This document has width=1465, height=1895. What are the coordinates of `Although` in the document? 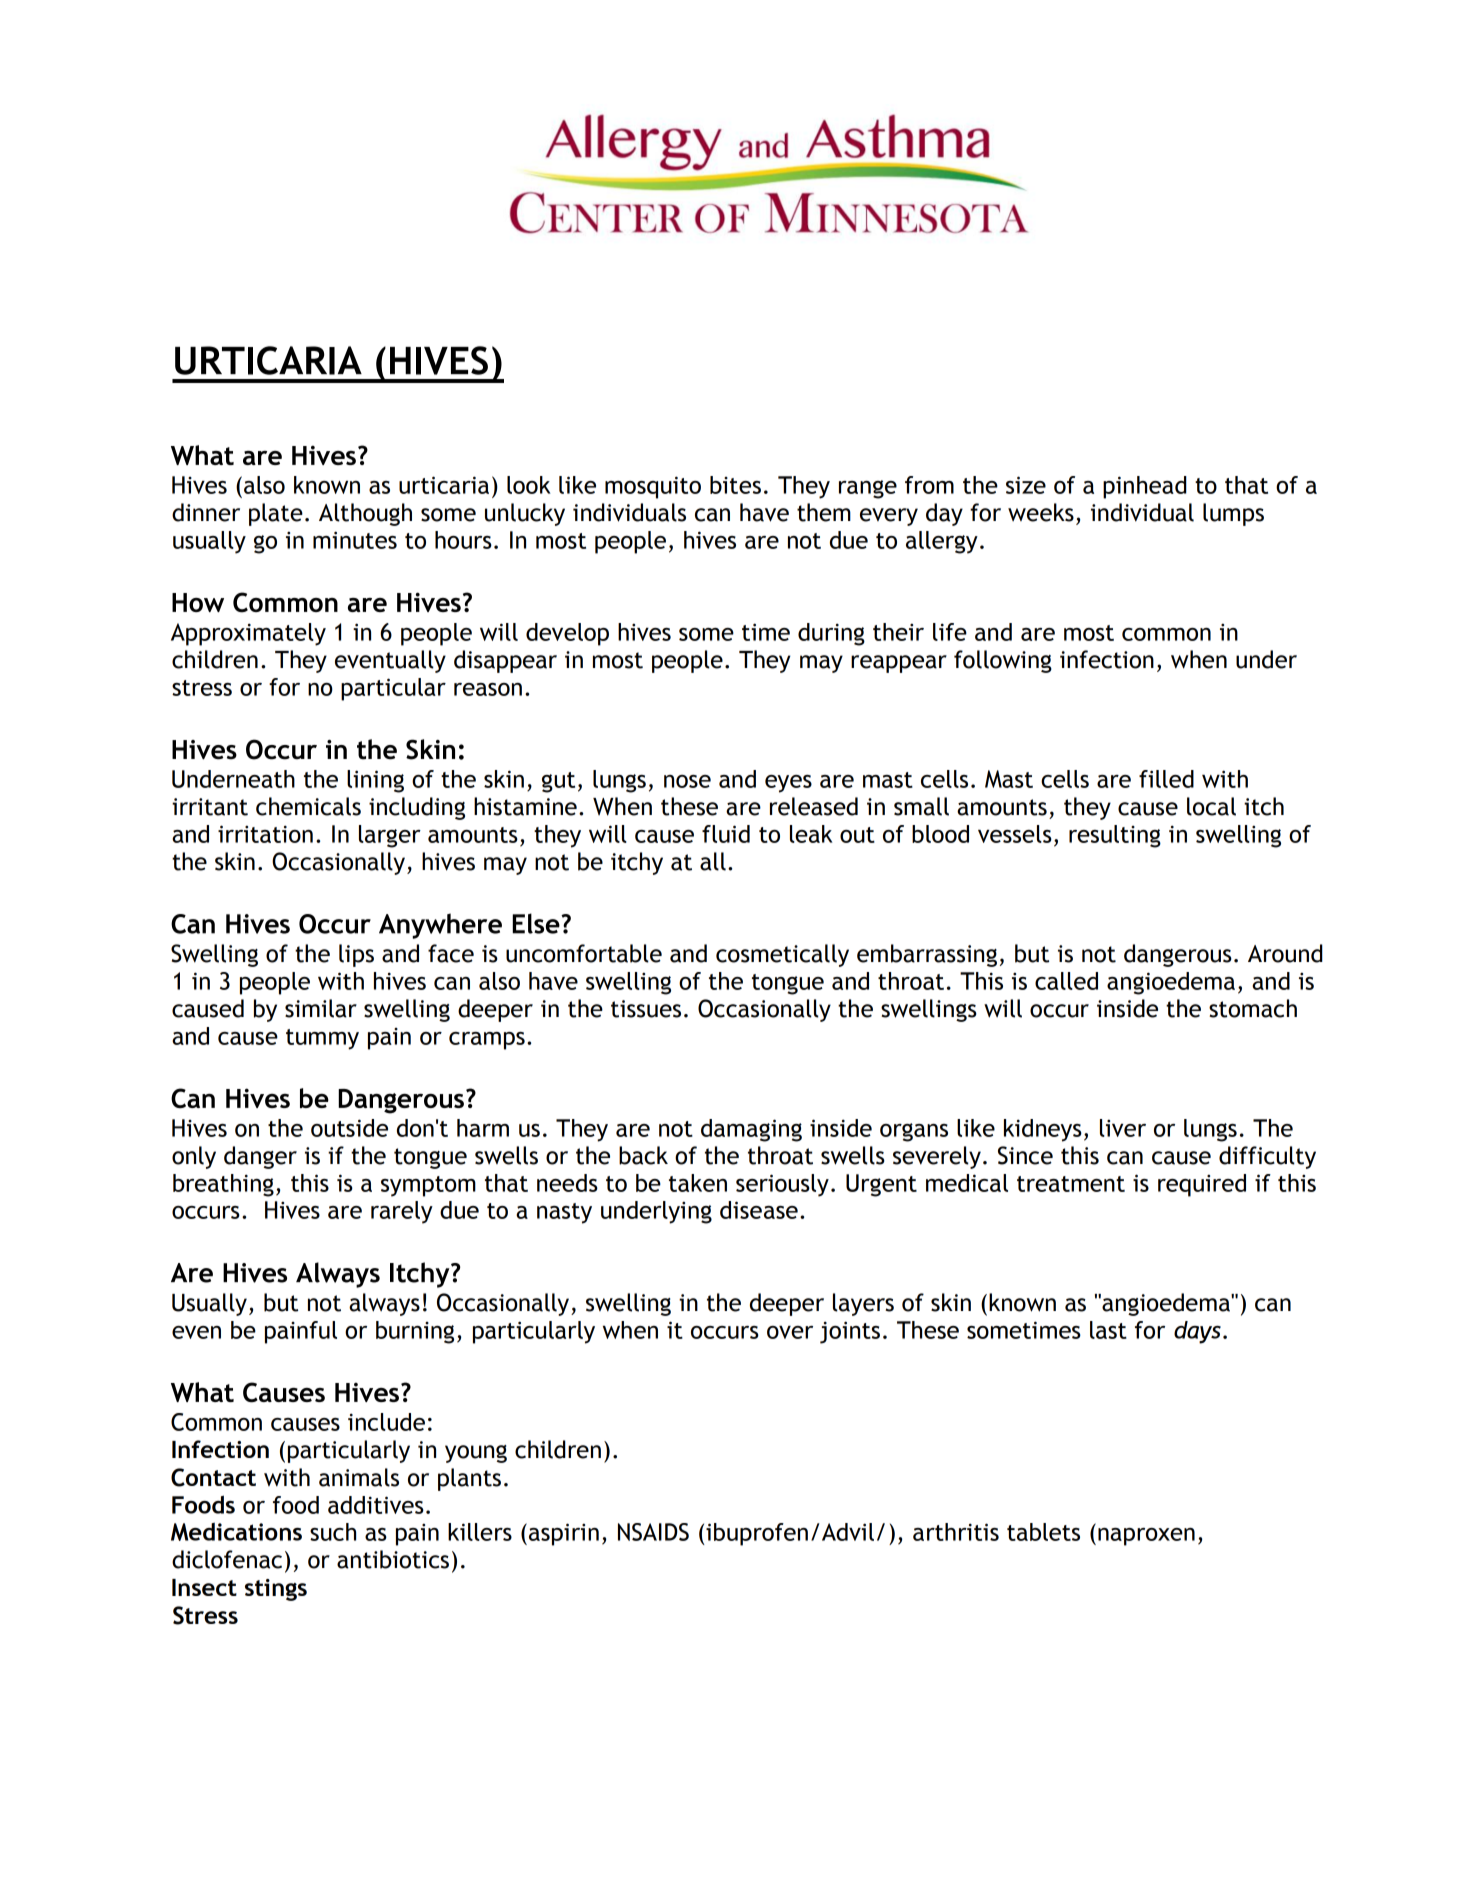 It's located at (365, 514).
